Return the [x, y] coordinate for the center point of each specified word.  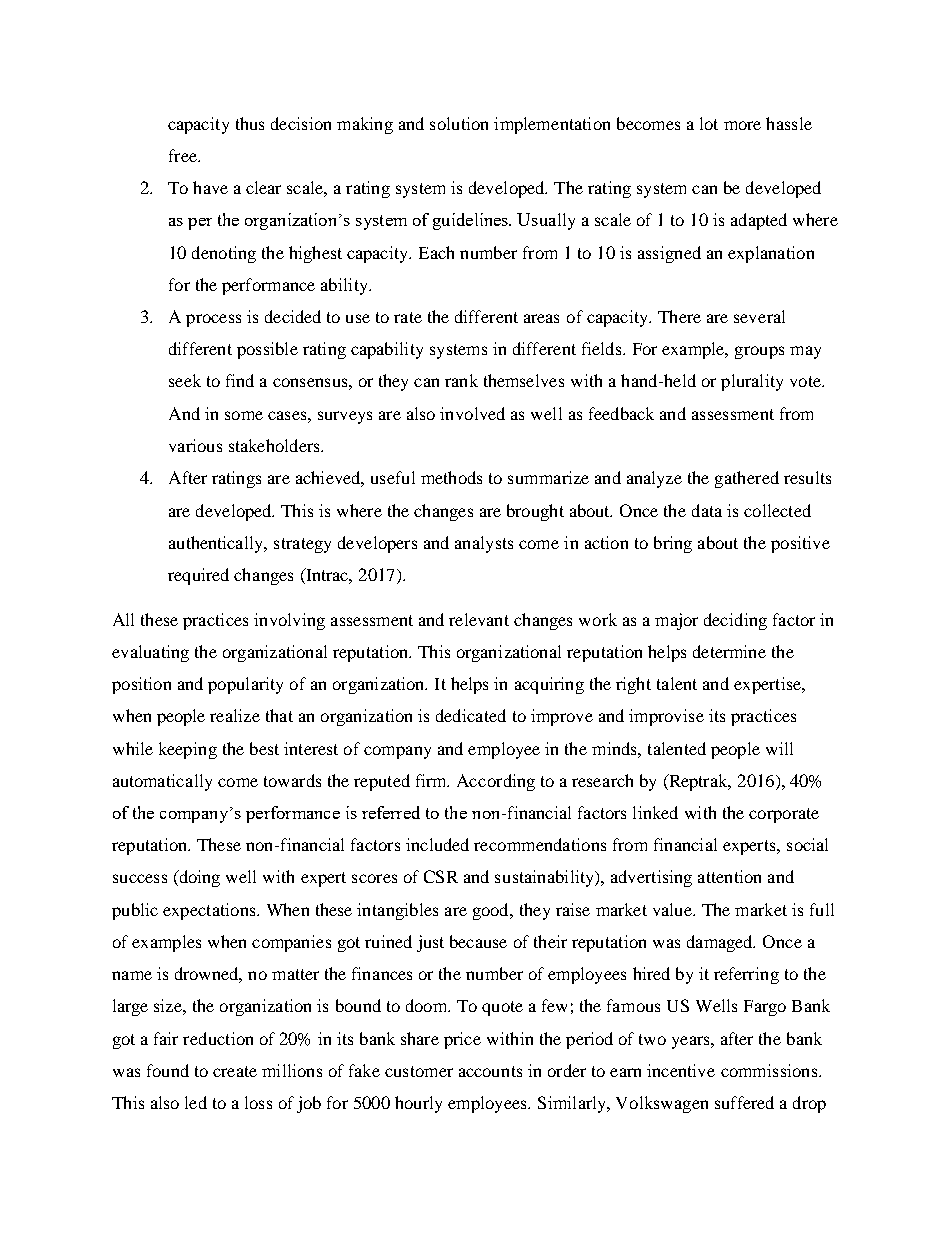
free [184, 155]
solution [459, 123]
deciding [735, 621]
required [198, 576]
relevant [479, 619]
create [235, 1071]
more [742, 125]
